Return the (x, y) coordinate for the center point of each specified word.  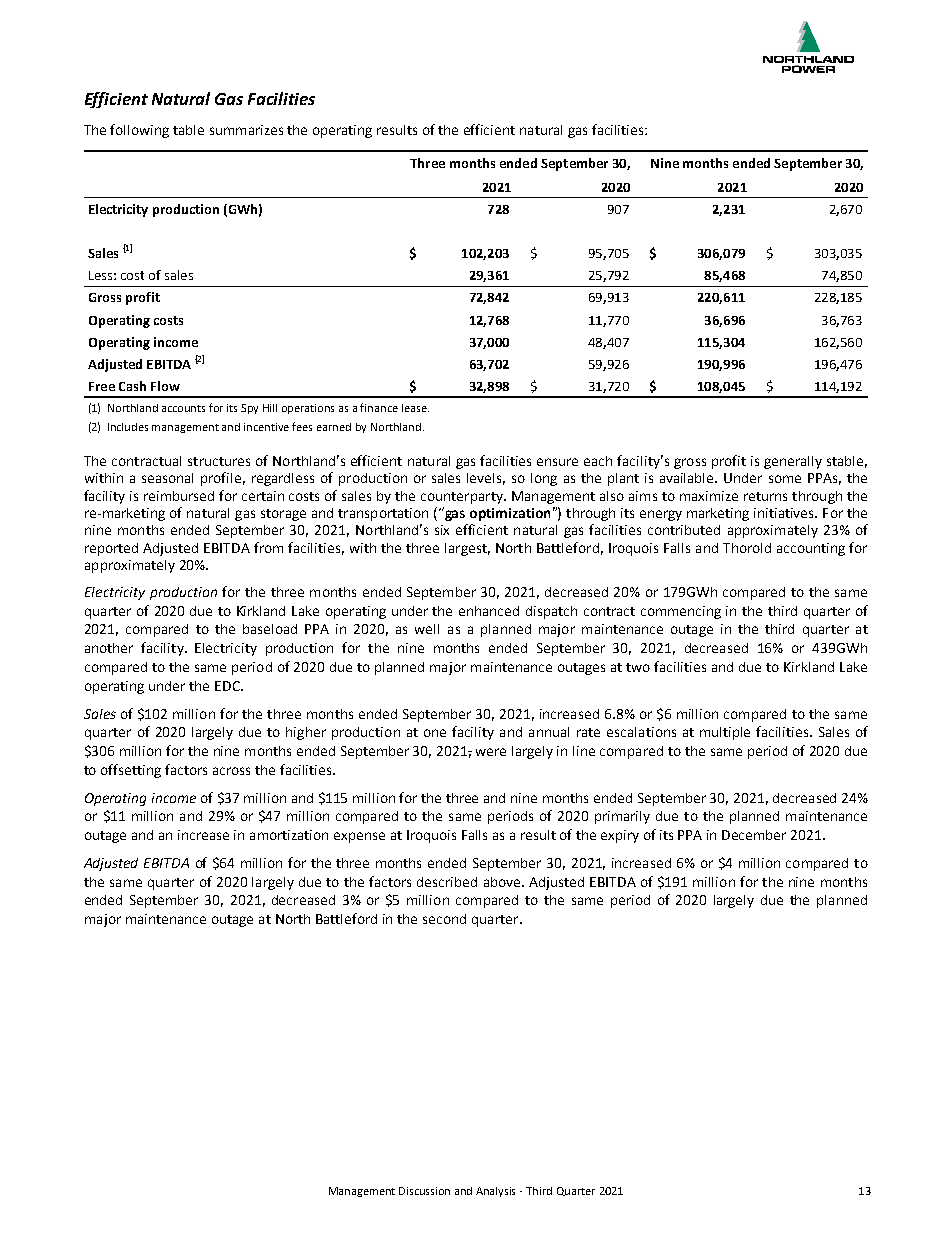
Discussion (424, 1191)
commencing (681, 612)
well (427, 629)
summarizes (246, 130)
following (139, 131)
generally (793, 462)
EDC (228, 686)
